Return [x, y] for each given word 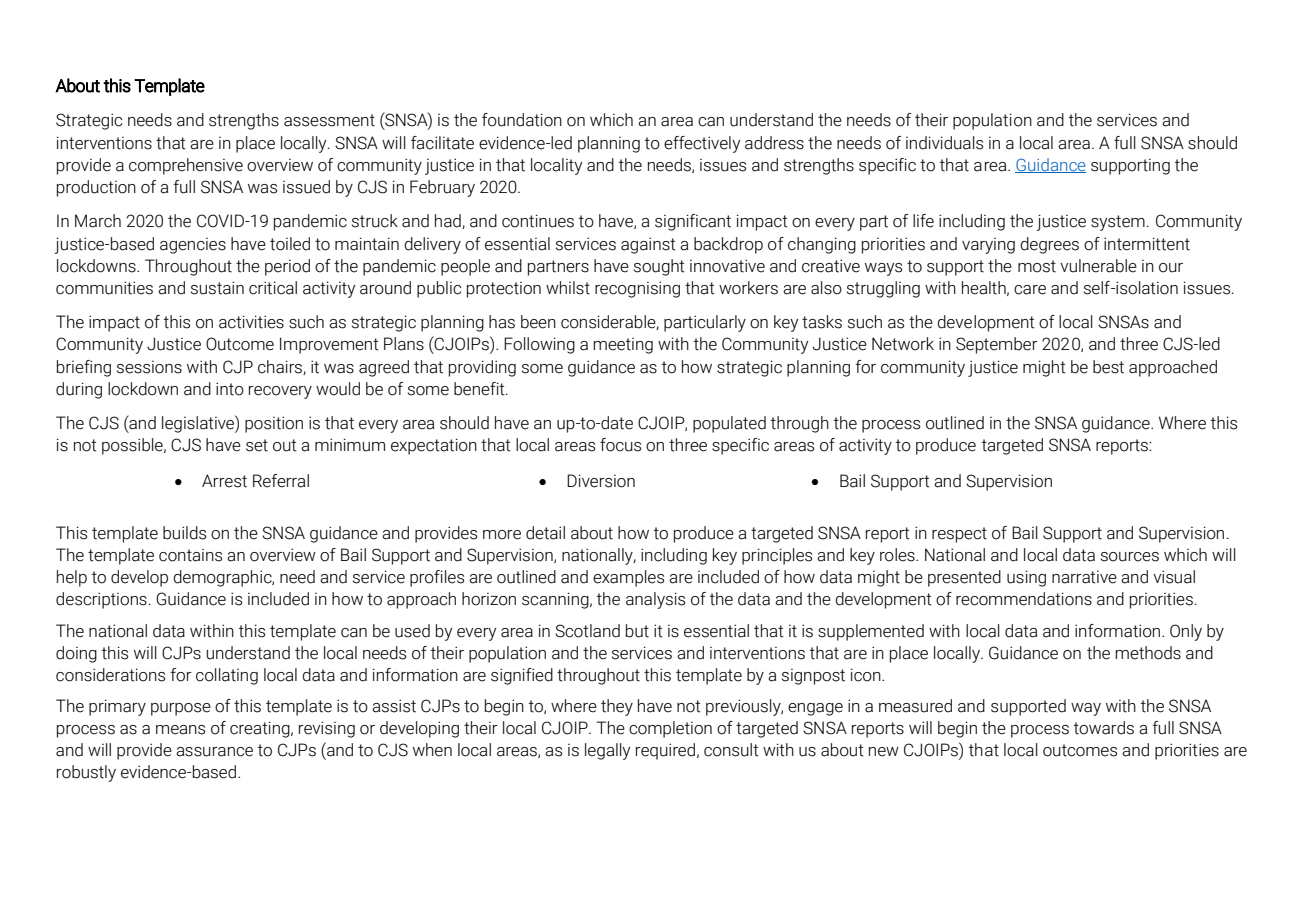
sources [1130, 557]
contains [190, 555]
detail [545, 533]
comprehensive [186, 166]
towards [1104, 728]
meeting [623, 346]
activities [251, 322]
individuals [944, 143]
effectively [702, 144]
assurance [214, 752]
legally [607, 751]
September [997, 345]
